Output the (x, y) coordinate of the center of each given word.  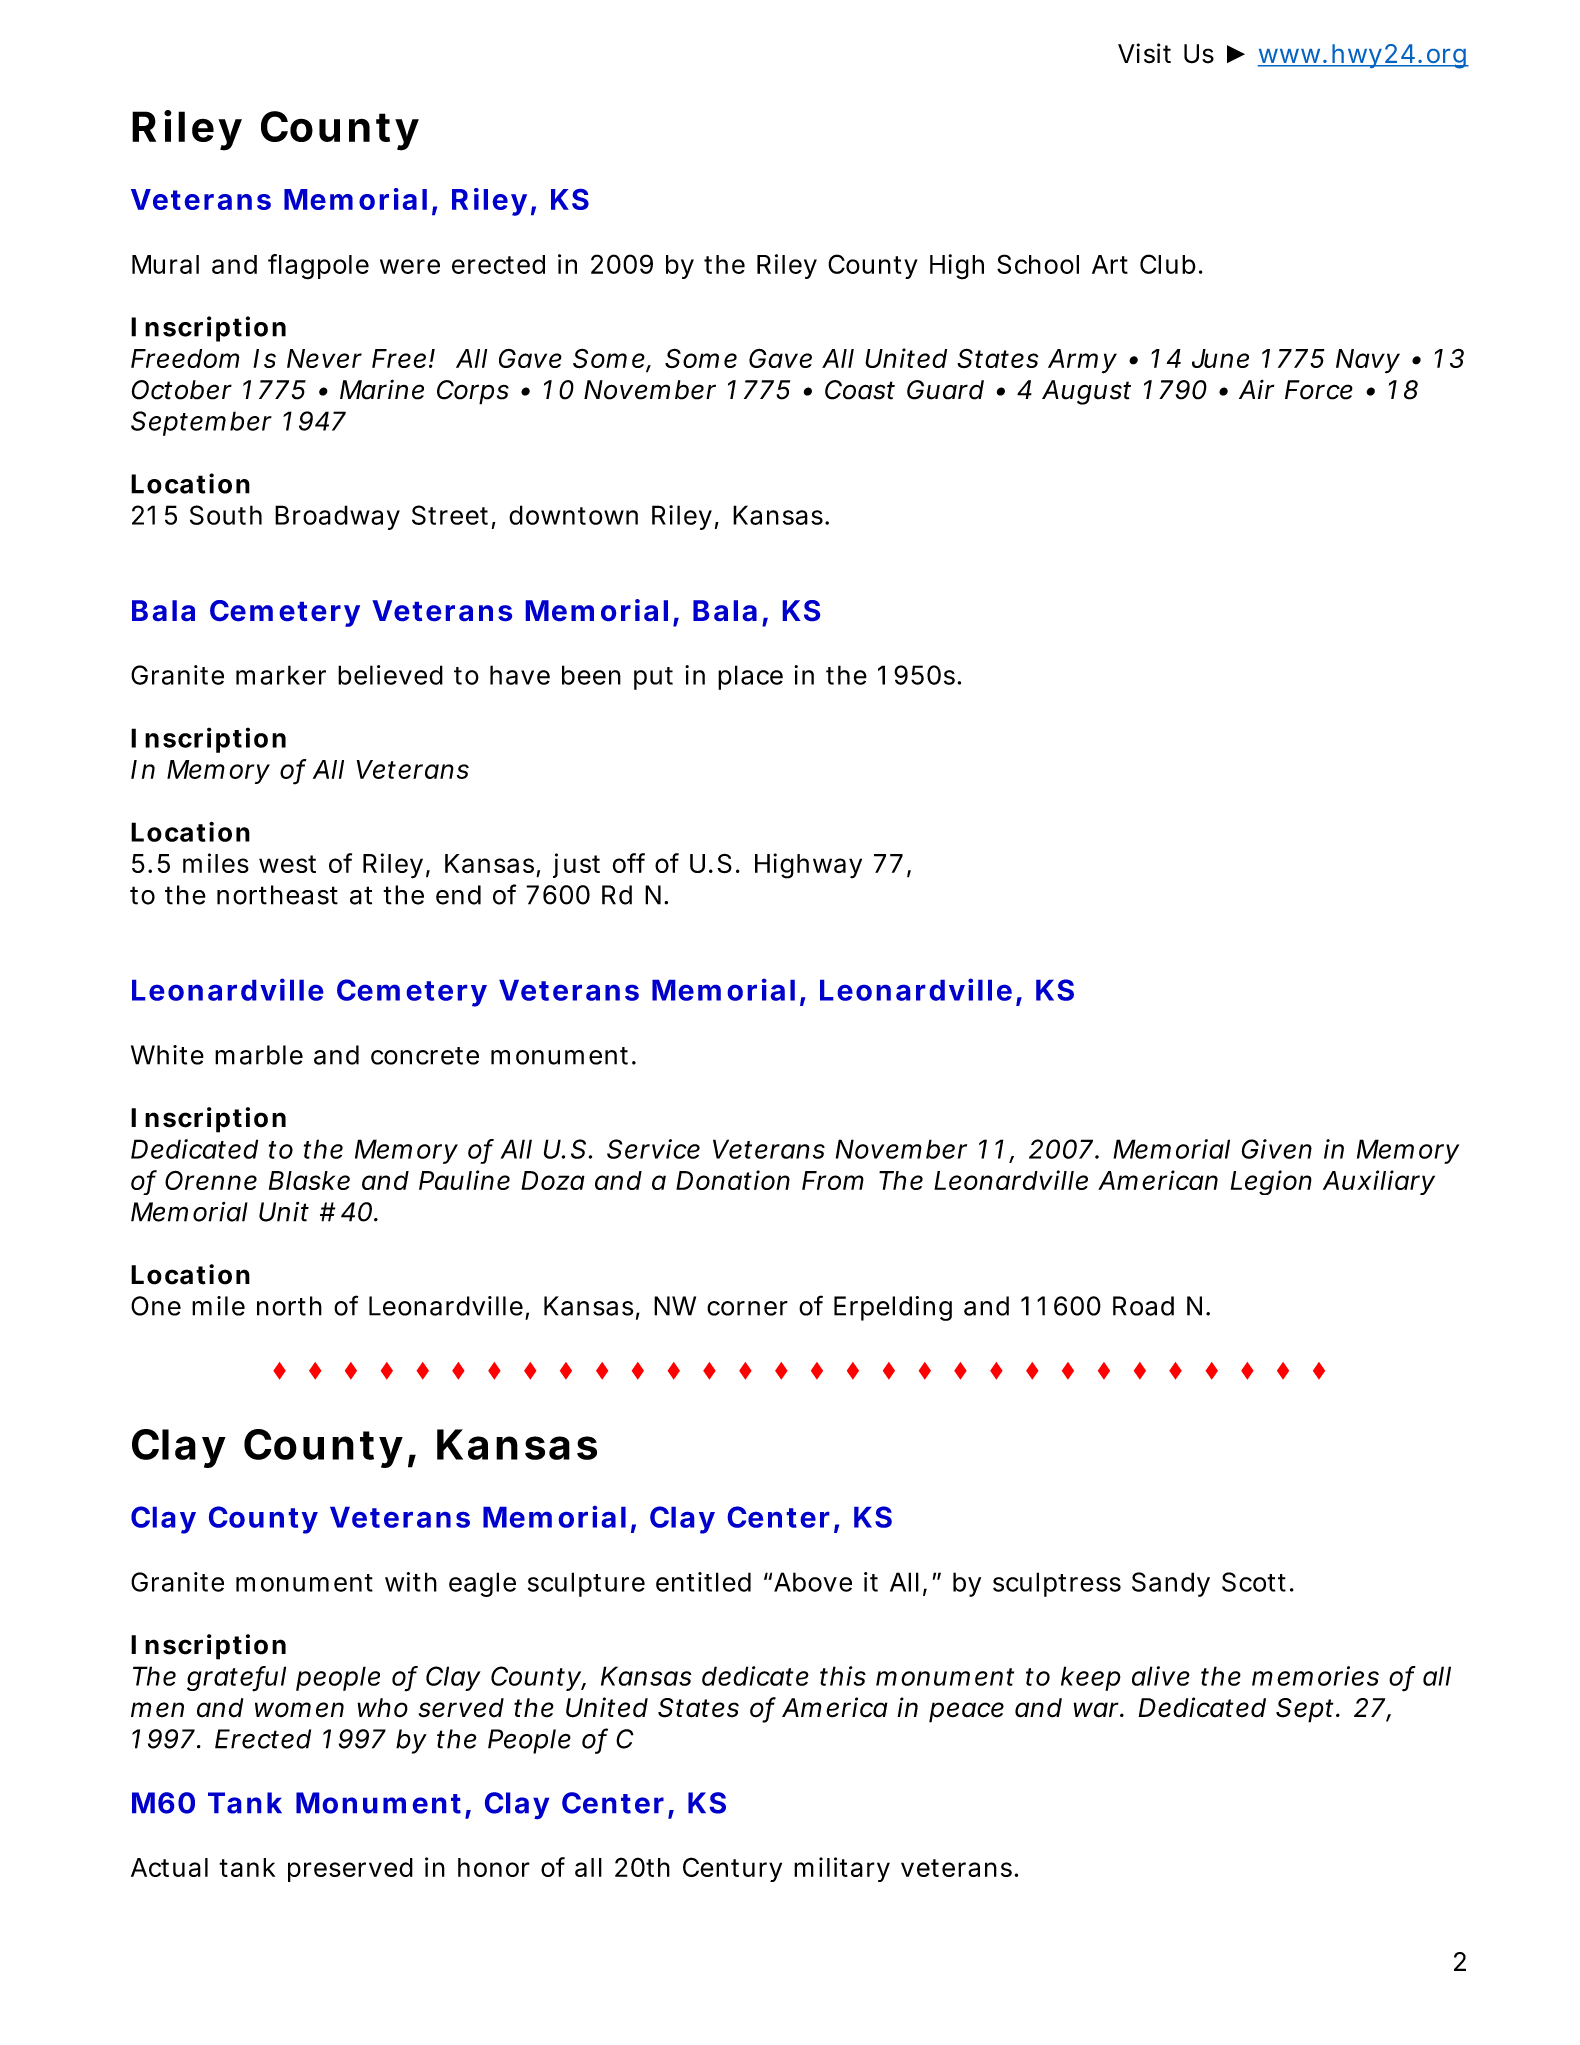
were (410, 266)
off (629, 863)
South (226, 515)
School (1038, 264)
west (287, 864)
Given (1277, 1149)
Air (1257, 389)
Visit (1144, 53)
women (299, 1710)
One (156, 1306)
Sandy (1171, 1584)
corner (747, 1308)
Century (732, 1869)
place (750, 677)
